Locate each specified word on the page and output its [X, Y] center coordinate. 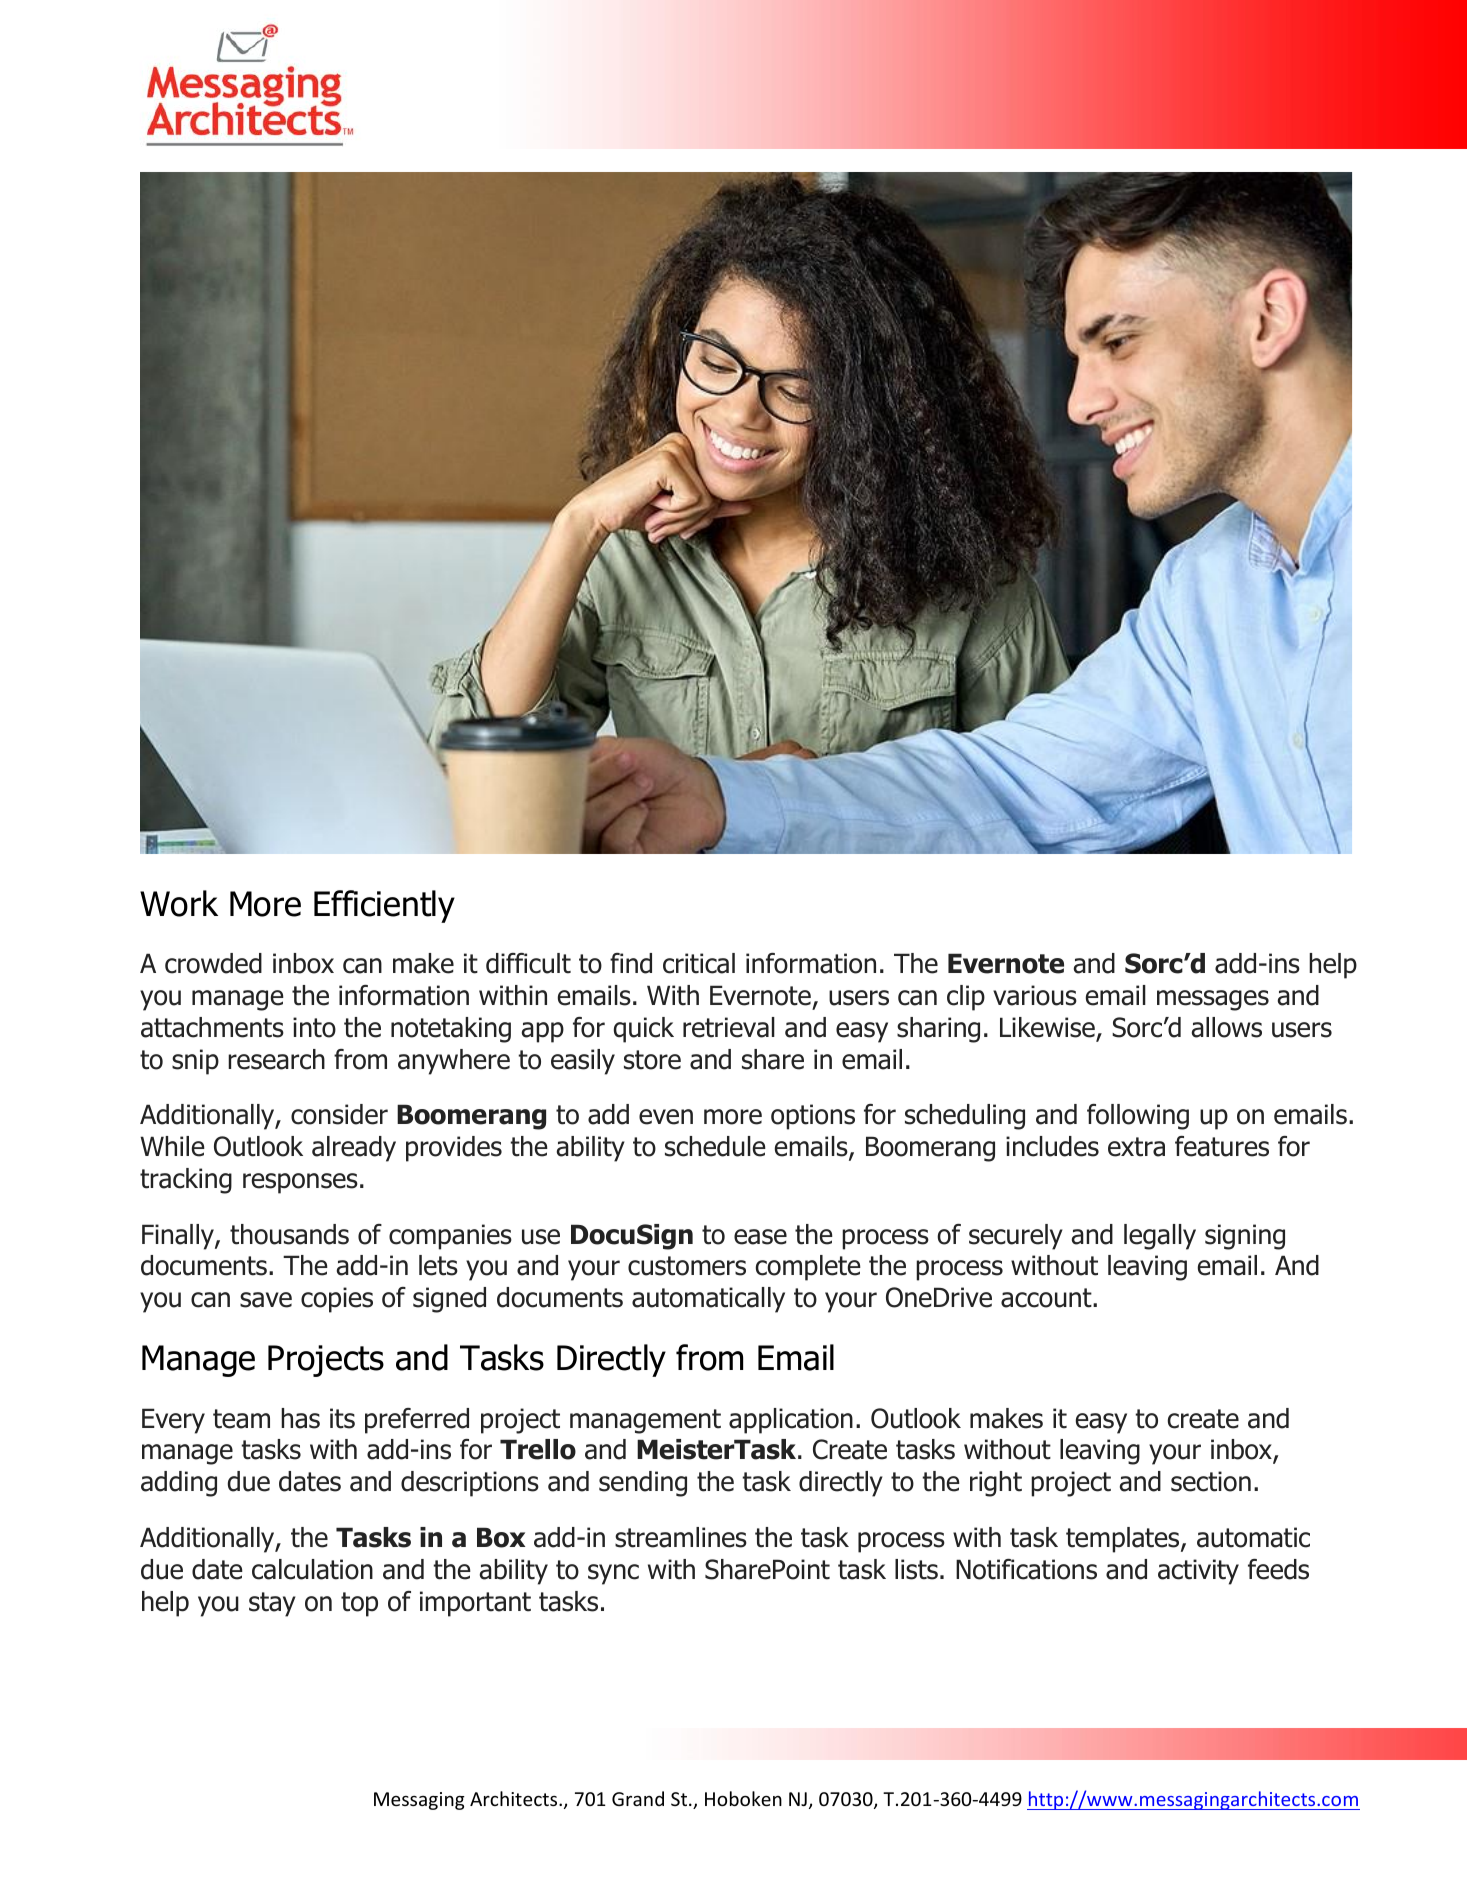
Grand [638, 1798]
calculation [312, 1569]
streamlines [681, 1537]
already [354, 1149]
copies [337, 1300]
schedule [715, 1146]
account [1047, 1298]
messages [1213, 1000]
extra [1136, 1147]
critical [699, 963]
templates [1124, 1540]
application [791, 1421]
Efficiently [384, 906]
